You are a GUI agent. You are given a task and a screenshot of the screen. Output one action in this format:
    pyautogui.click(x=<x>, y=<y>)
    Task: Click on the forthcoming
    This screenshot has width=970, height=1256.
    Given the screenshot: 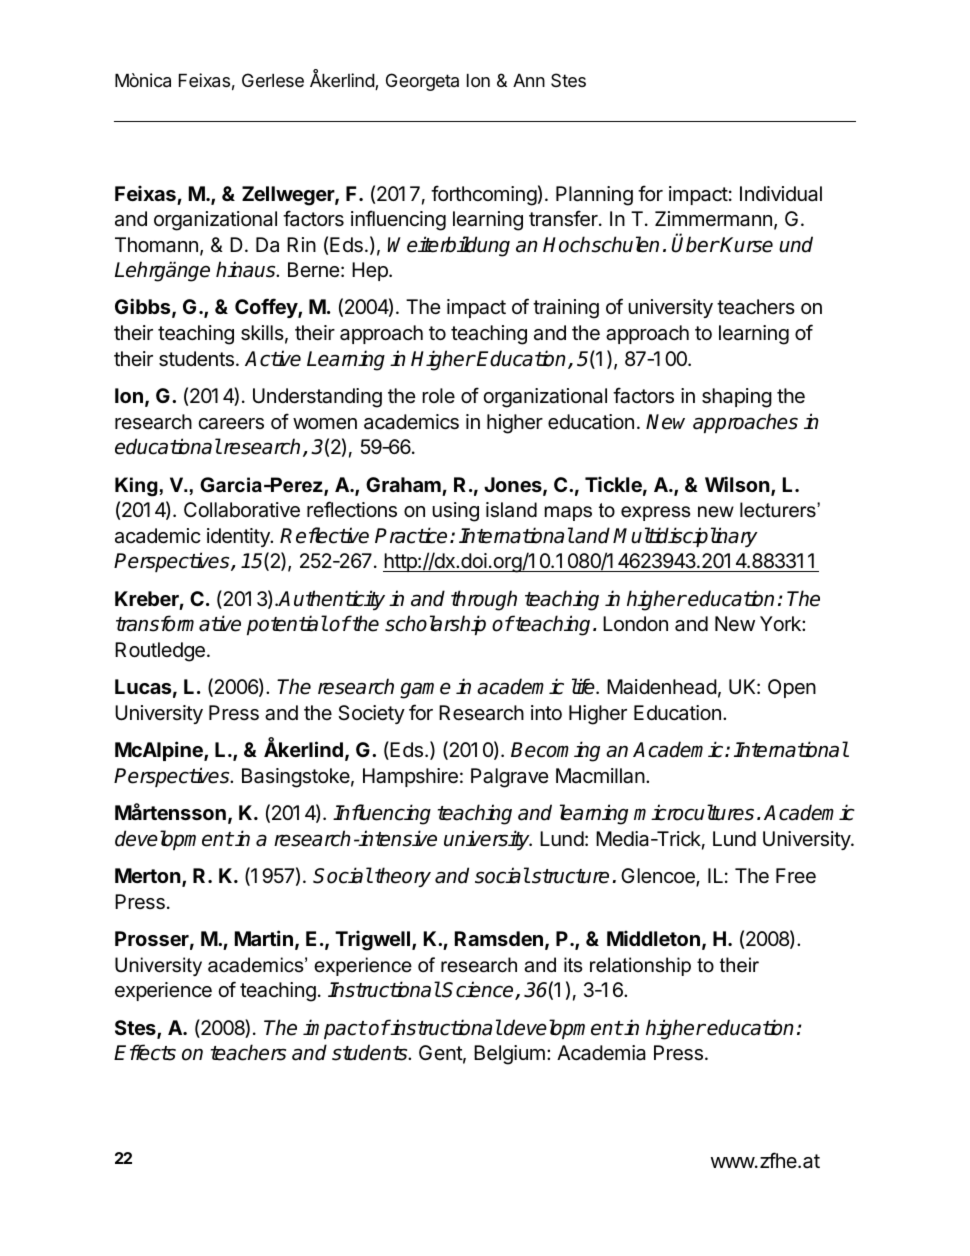 What is the action you would take?
    pyautogui.click(x=484, y=195)
